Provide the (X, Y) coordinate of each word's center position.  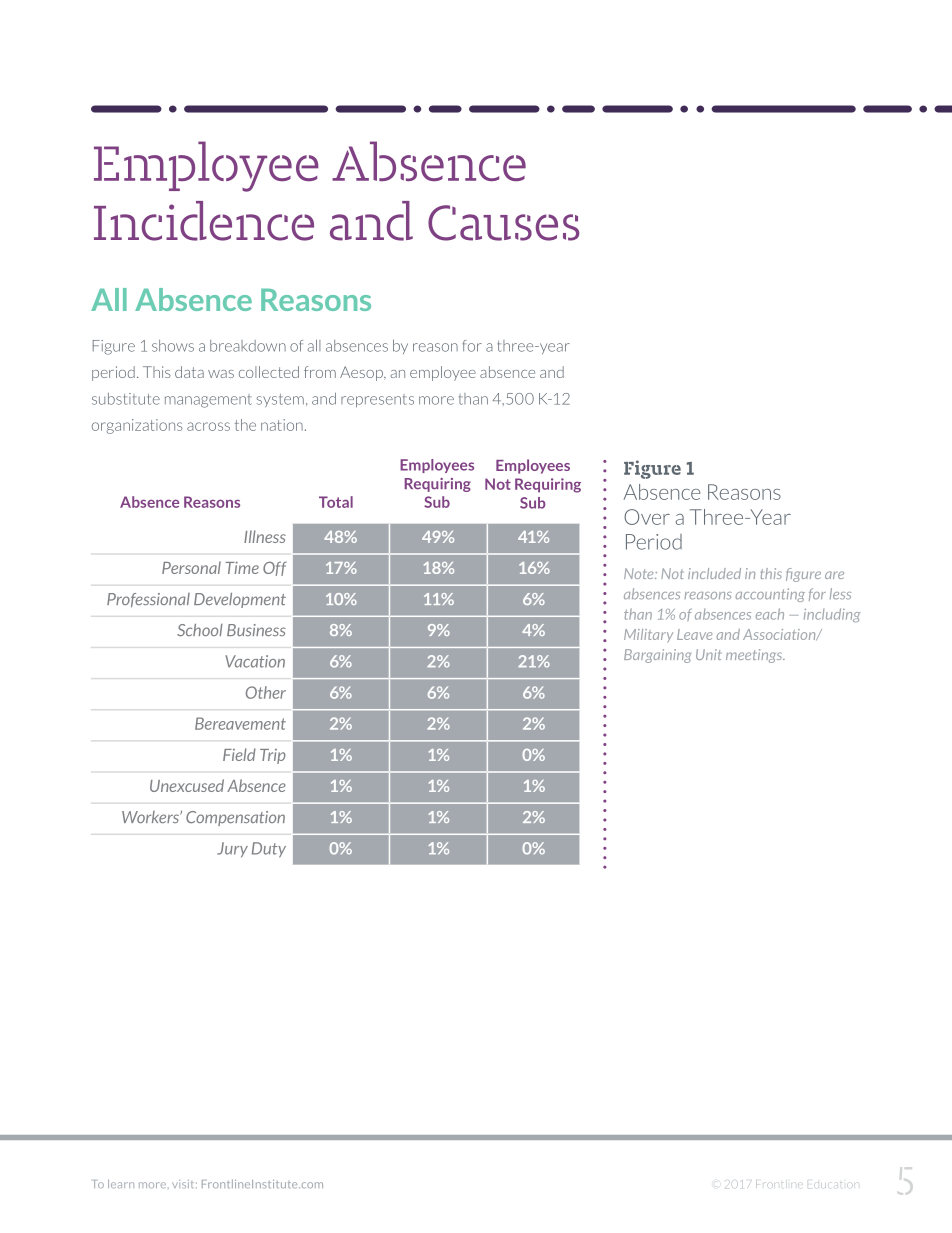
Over (647, 517)
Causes (503, 223)
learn (121, 1183)
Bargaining (657, 656)
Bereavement (240, 723)
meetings (755, 656)
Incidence (204, 221)
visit (184, 1184)
